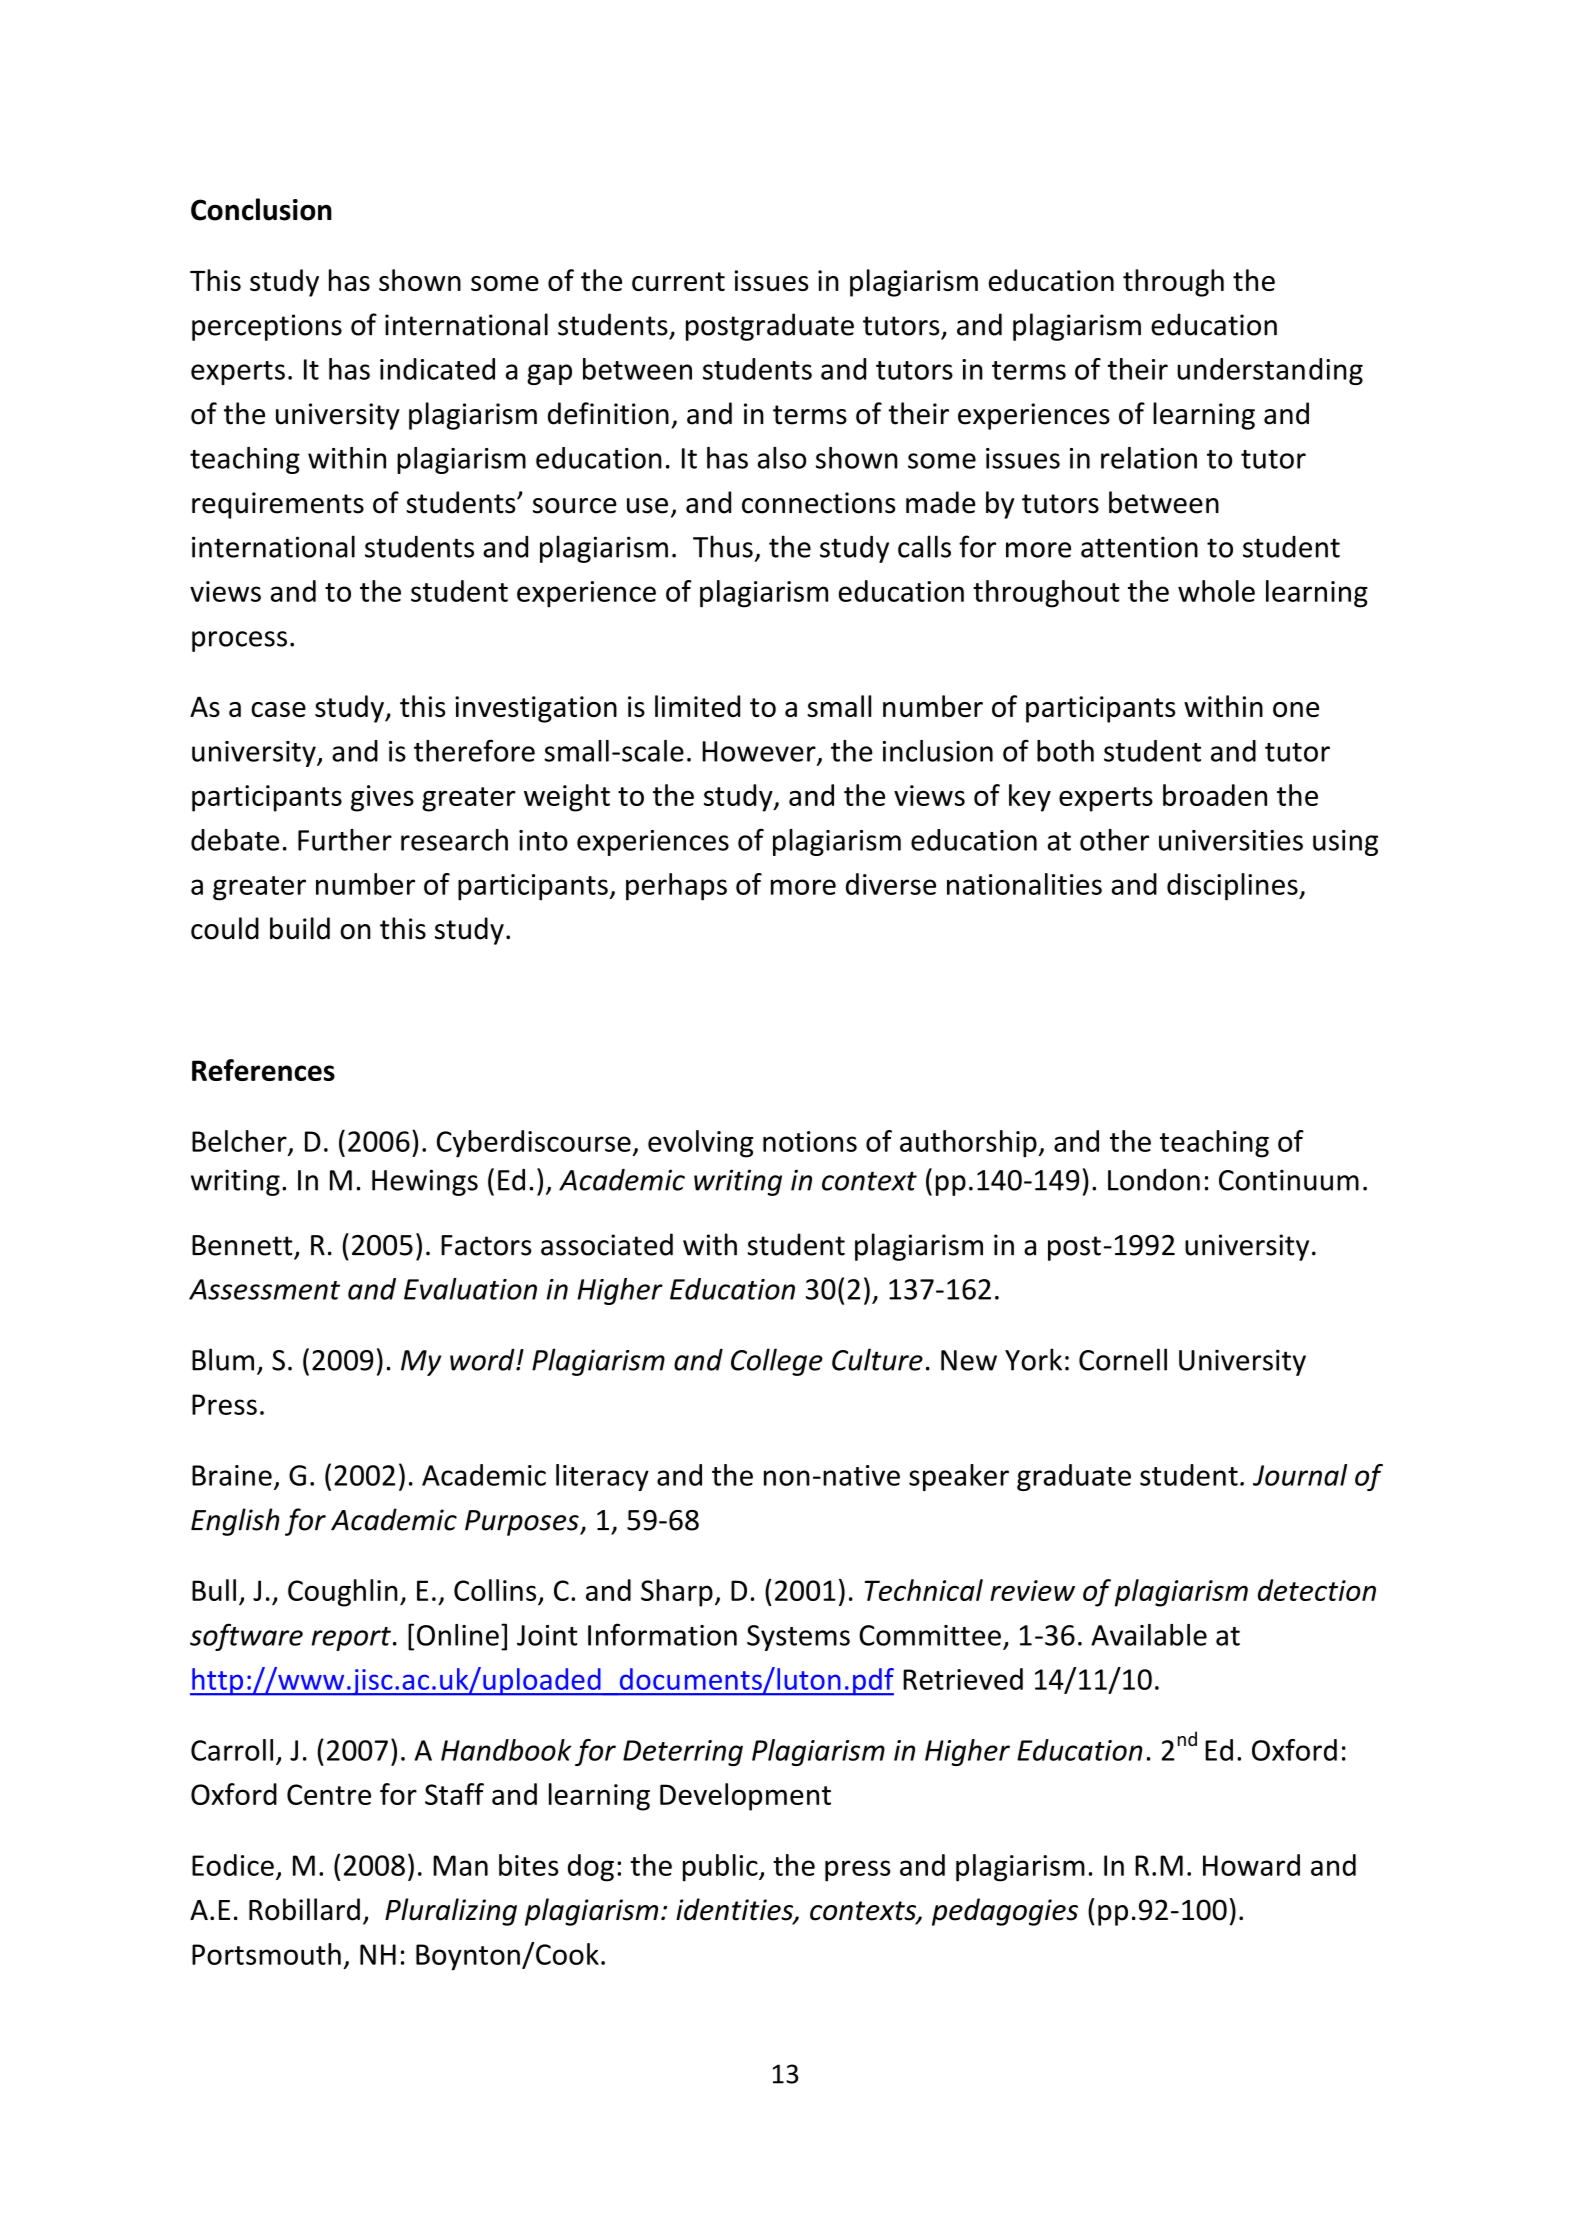 The width and height of the screenshot is (1570, 2220). Describe the element at coordinates (760, 752) in the screenshot. I see `However` at that location.
